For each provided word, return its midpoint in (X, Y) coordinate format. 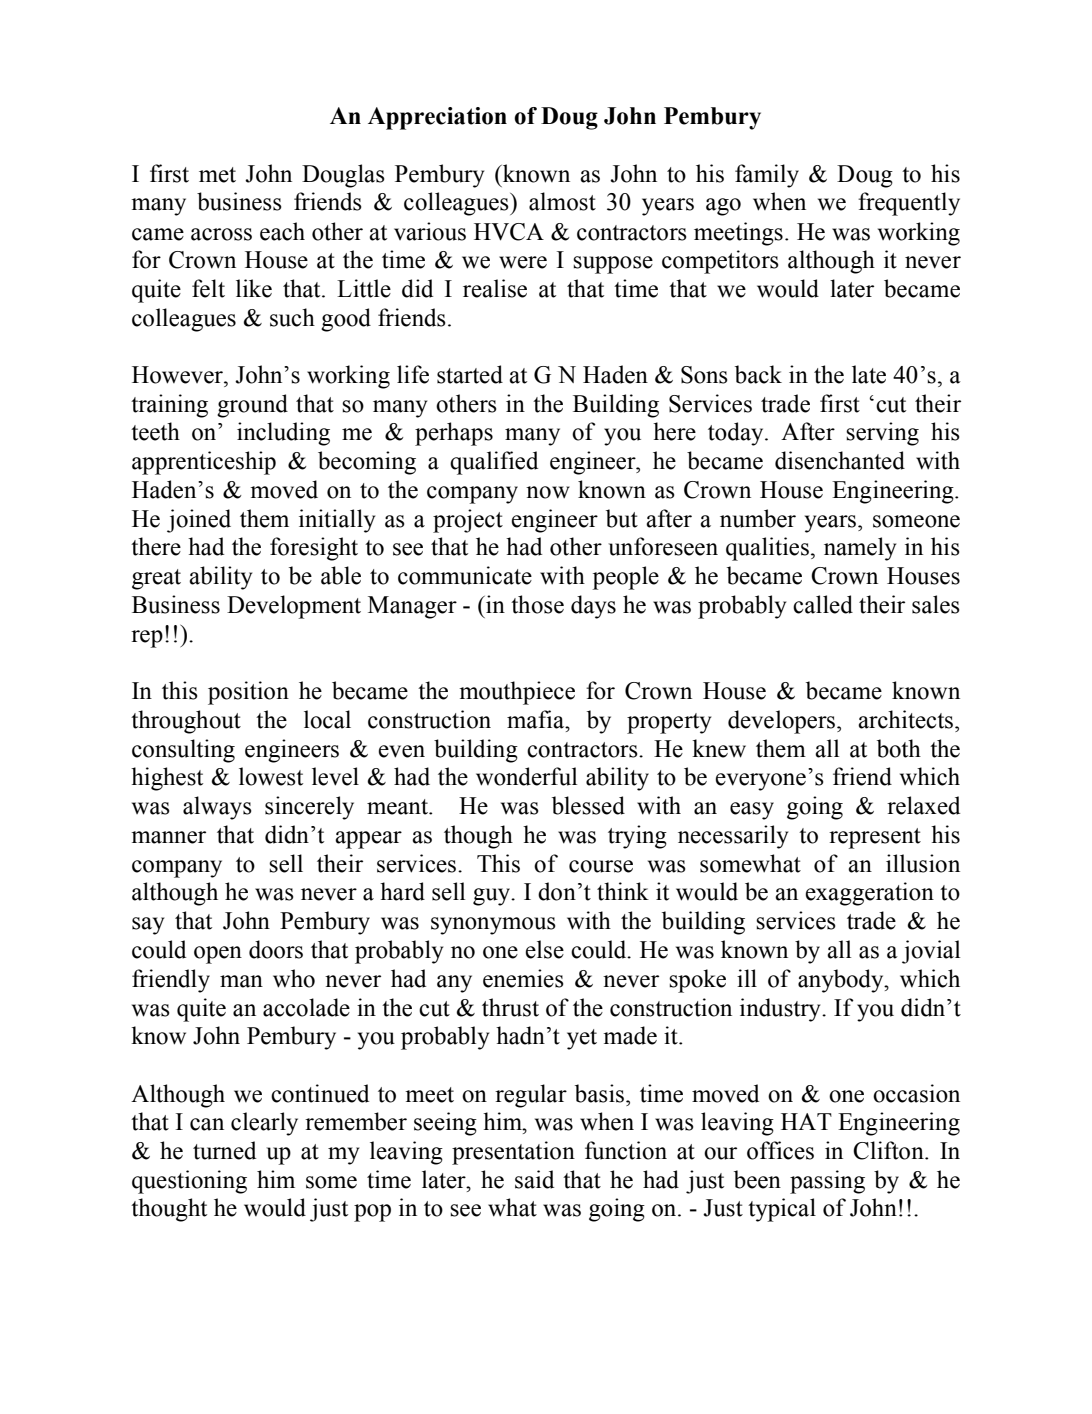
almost (562, 201)
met (217, 175)
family (767, 176)
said (534, 1179)
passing (827, 1182)
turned (224, 1150)
